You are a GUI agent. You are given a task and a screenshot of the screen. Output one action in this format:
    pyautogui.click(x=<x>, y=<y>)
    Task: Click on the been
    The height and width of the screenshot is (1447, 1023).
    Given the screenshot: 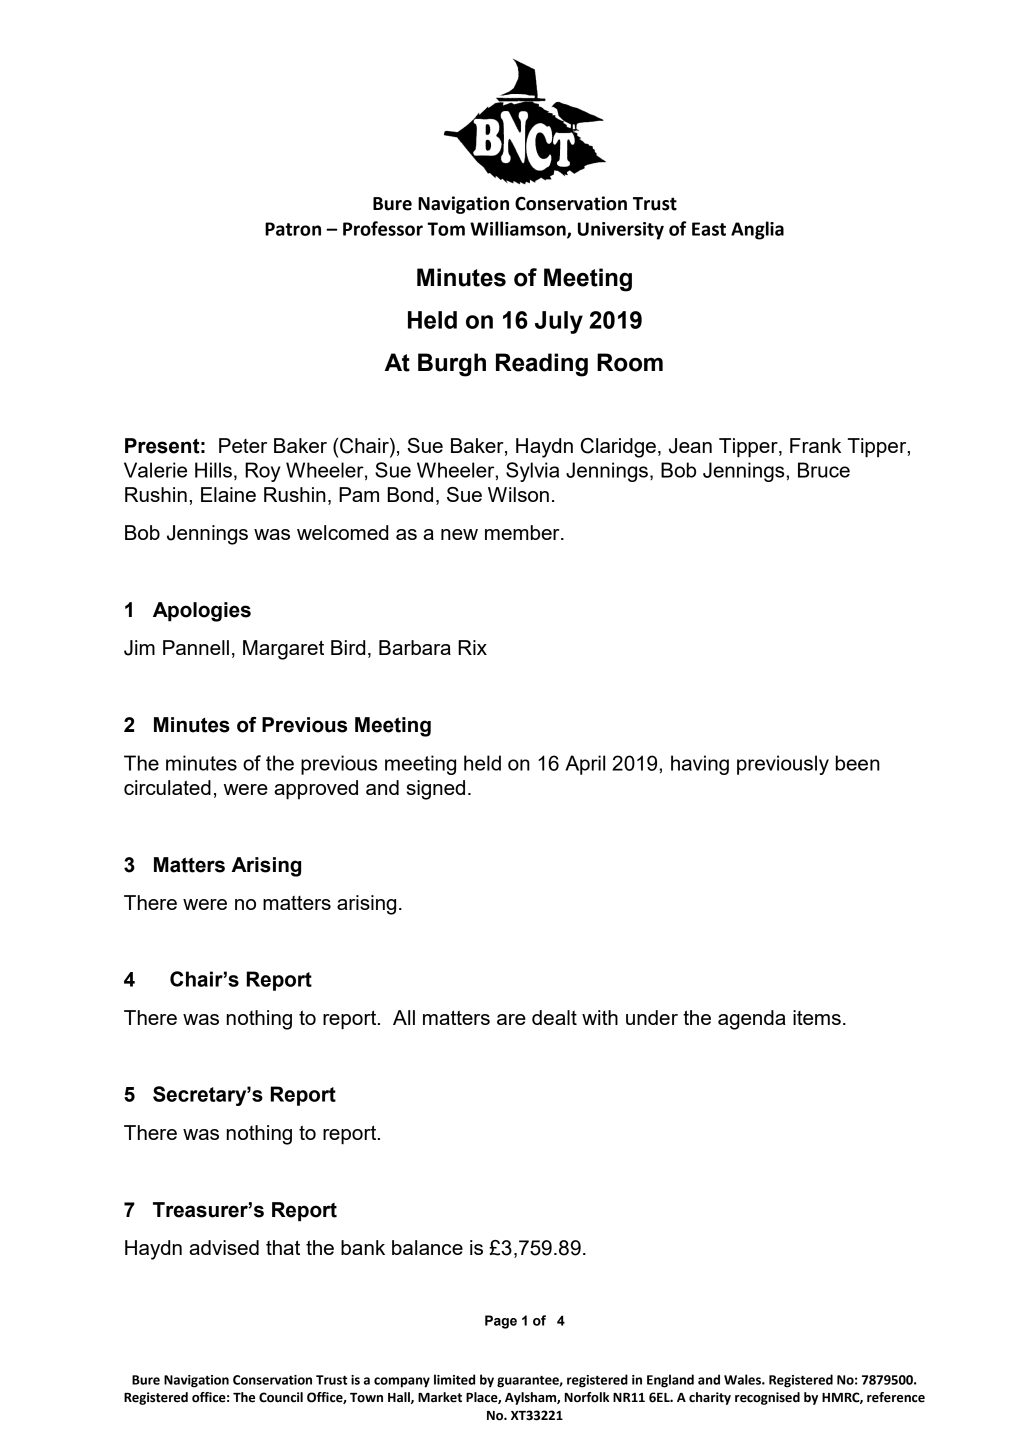 What is the action you would take?
    pyautogui.click(x=858, y=763)
